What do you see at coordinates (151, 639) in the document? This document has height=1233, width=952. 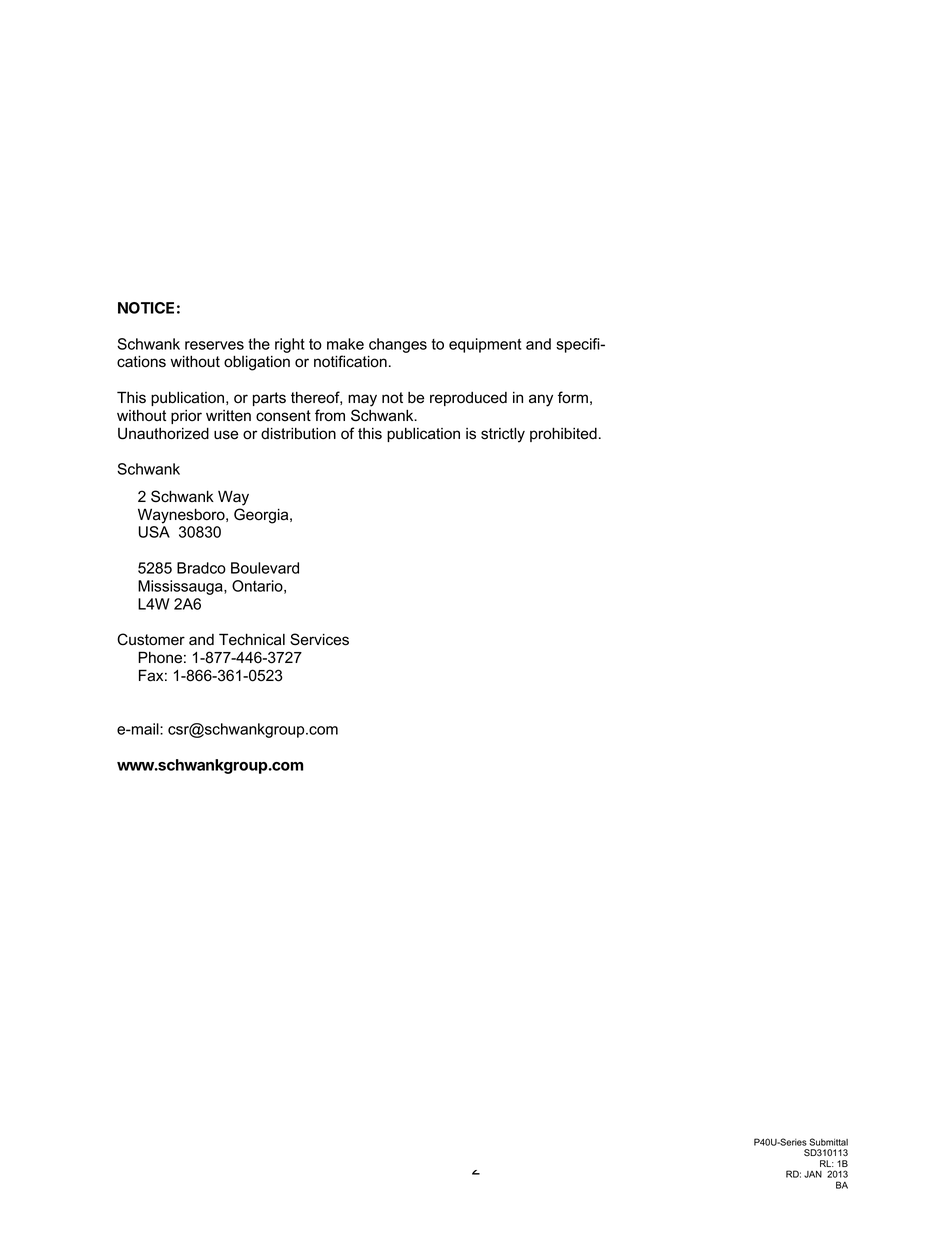 I see `Customer` at bounding box center [151, 639].
